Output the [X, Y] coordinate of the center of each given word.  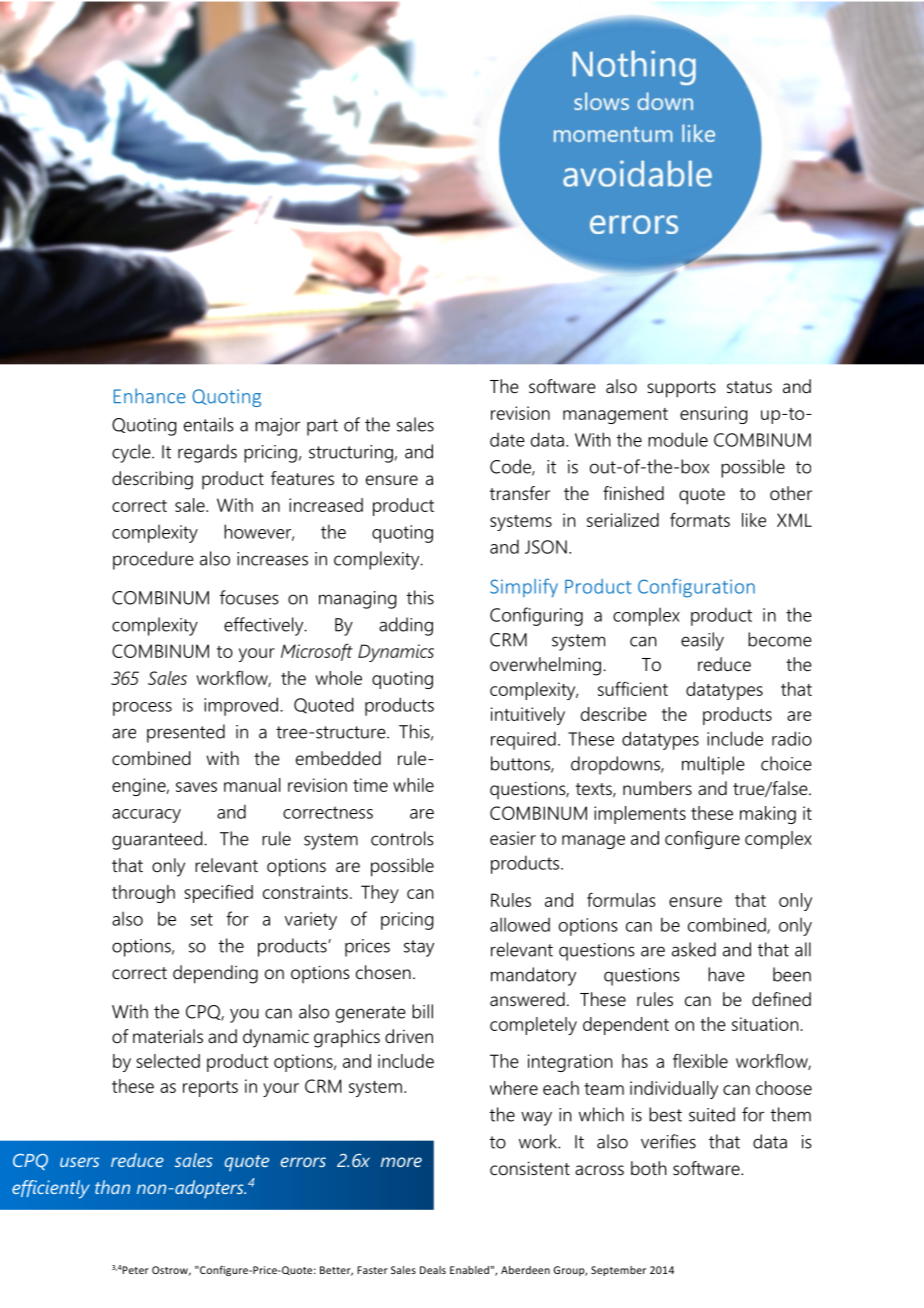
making [768, 815]
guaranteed [158, 840]
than [112, 1187]
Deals [433, 1270]
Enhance [150, 396]
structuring [351, 454]
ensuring [713, 415]
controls [402, 838]
